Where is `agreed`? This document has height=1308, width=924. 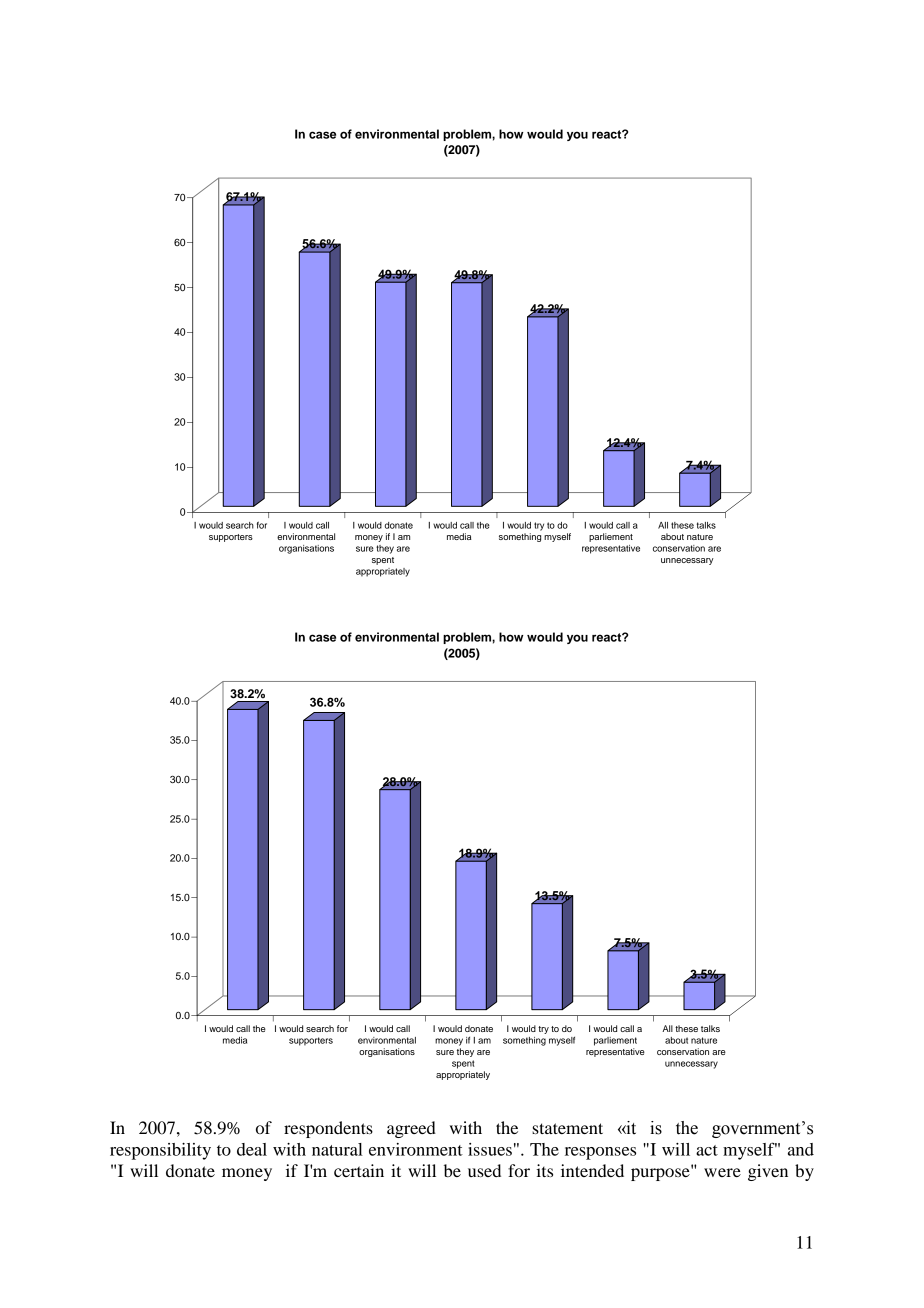
agreed is located at coordinates (411, 1129).
